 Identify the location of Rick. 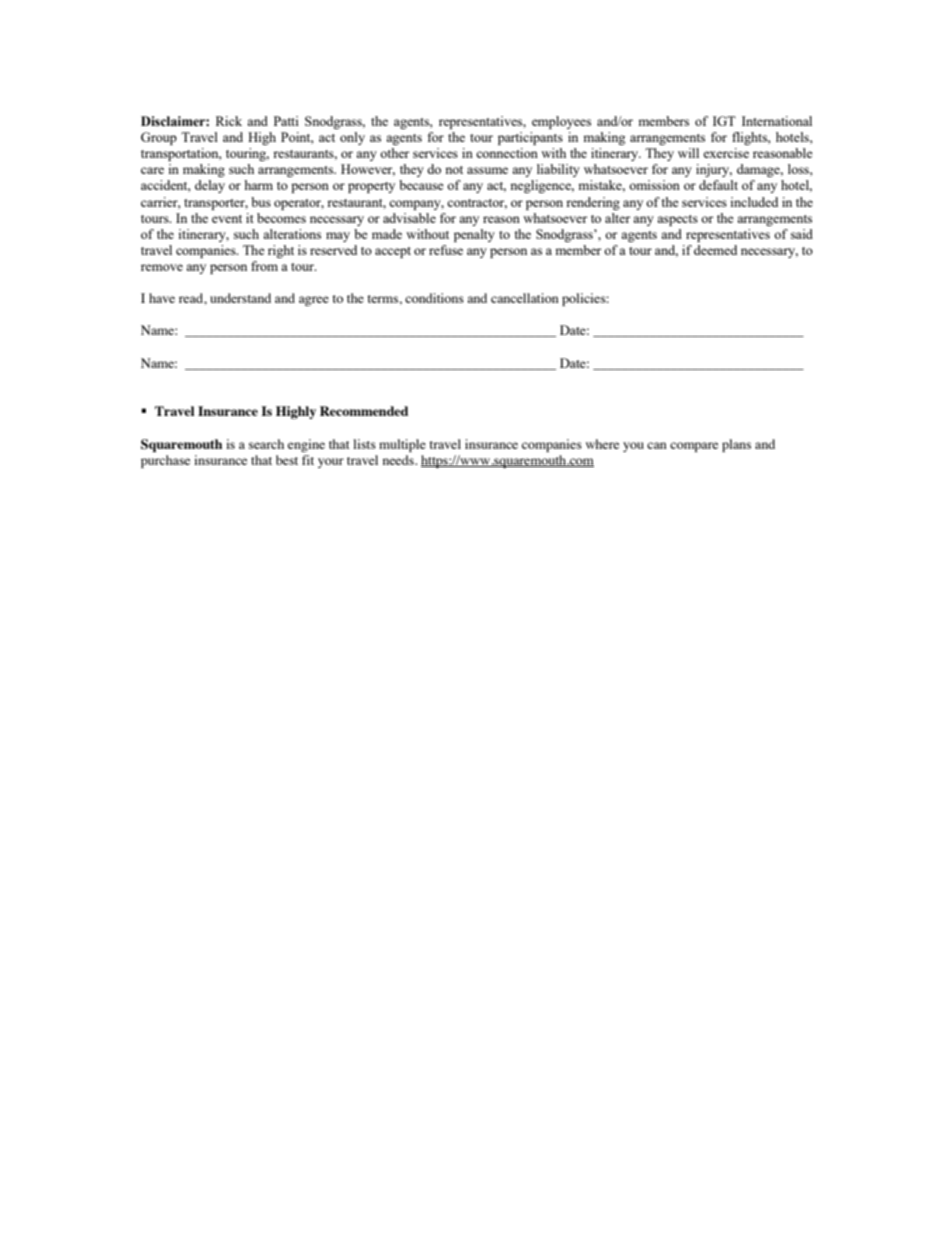
(229, 121).
